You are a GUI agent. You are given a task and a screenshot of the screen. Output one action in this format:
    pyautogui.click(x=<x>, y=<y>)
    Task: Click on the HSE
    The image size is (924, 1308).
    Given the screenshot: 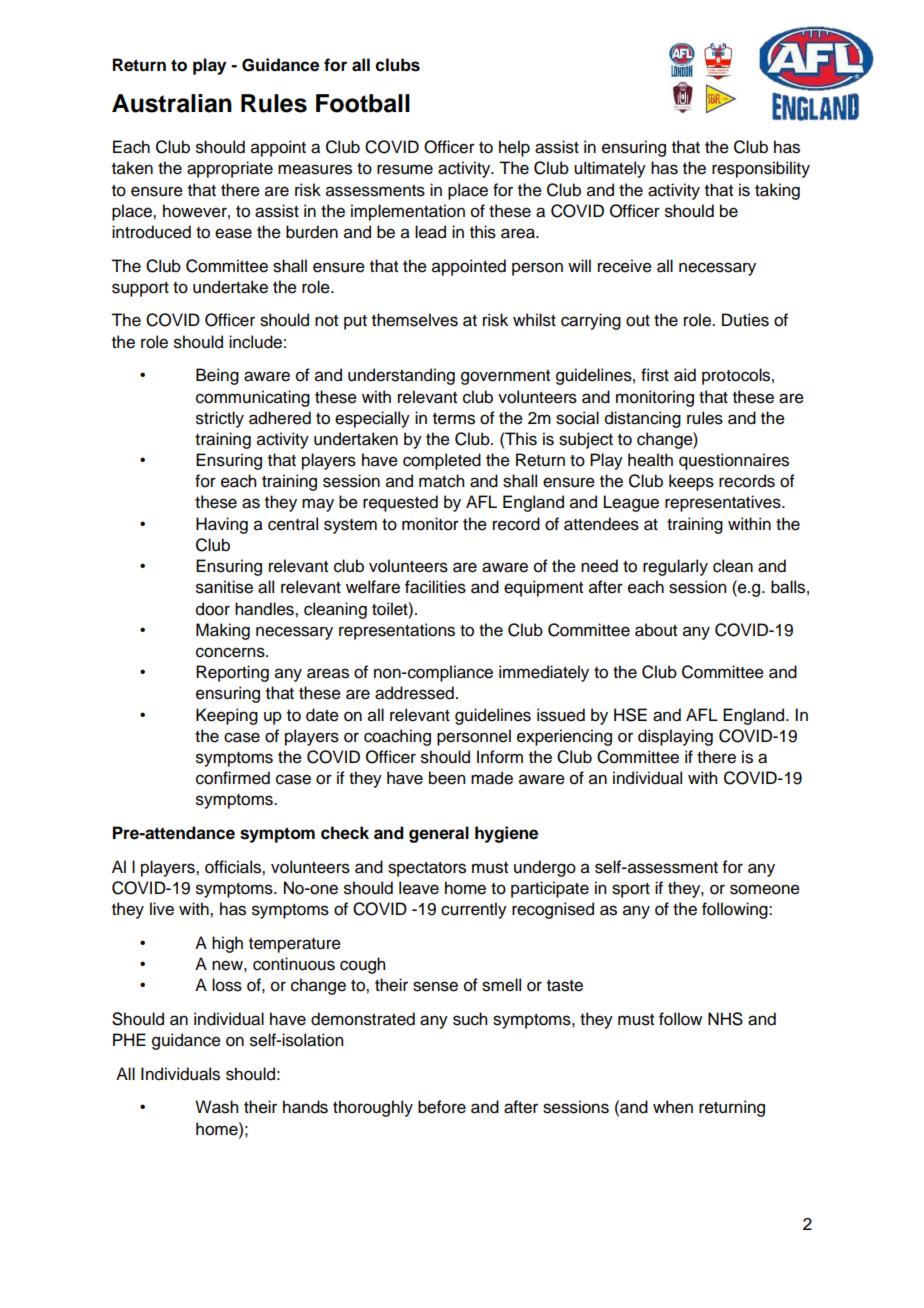 What is the action you would take?
    pyautogui.click(x=630, y=715)
